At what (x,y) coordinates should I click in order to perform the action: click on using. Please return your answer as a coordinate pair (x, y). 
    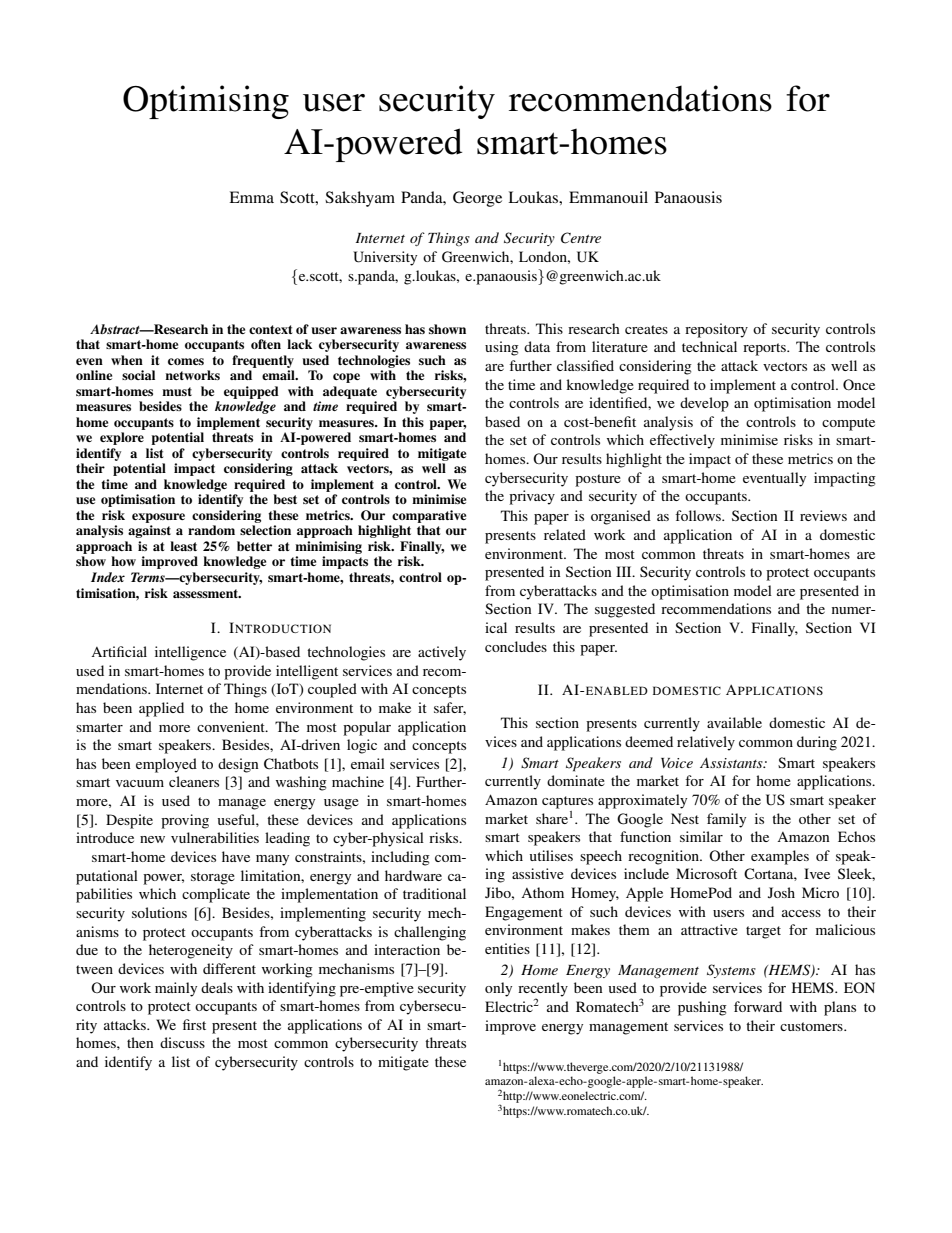
    Looking at the image, I should click on (502, 348).
